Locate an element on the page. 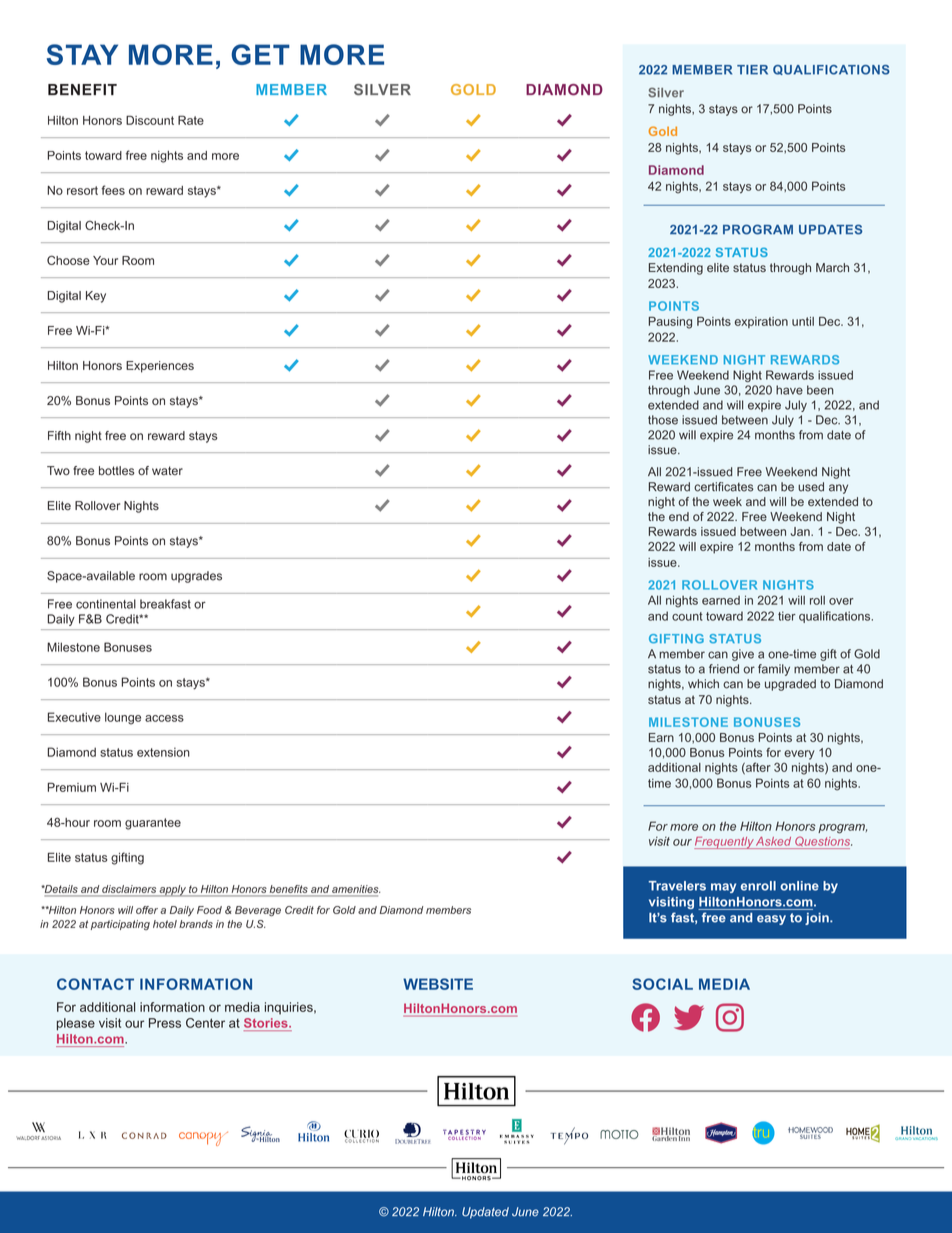 The image size is (952, 1233). Press is located at coordinates (165, 1023).
